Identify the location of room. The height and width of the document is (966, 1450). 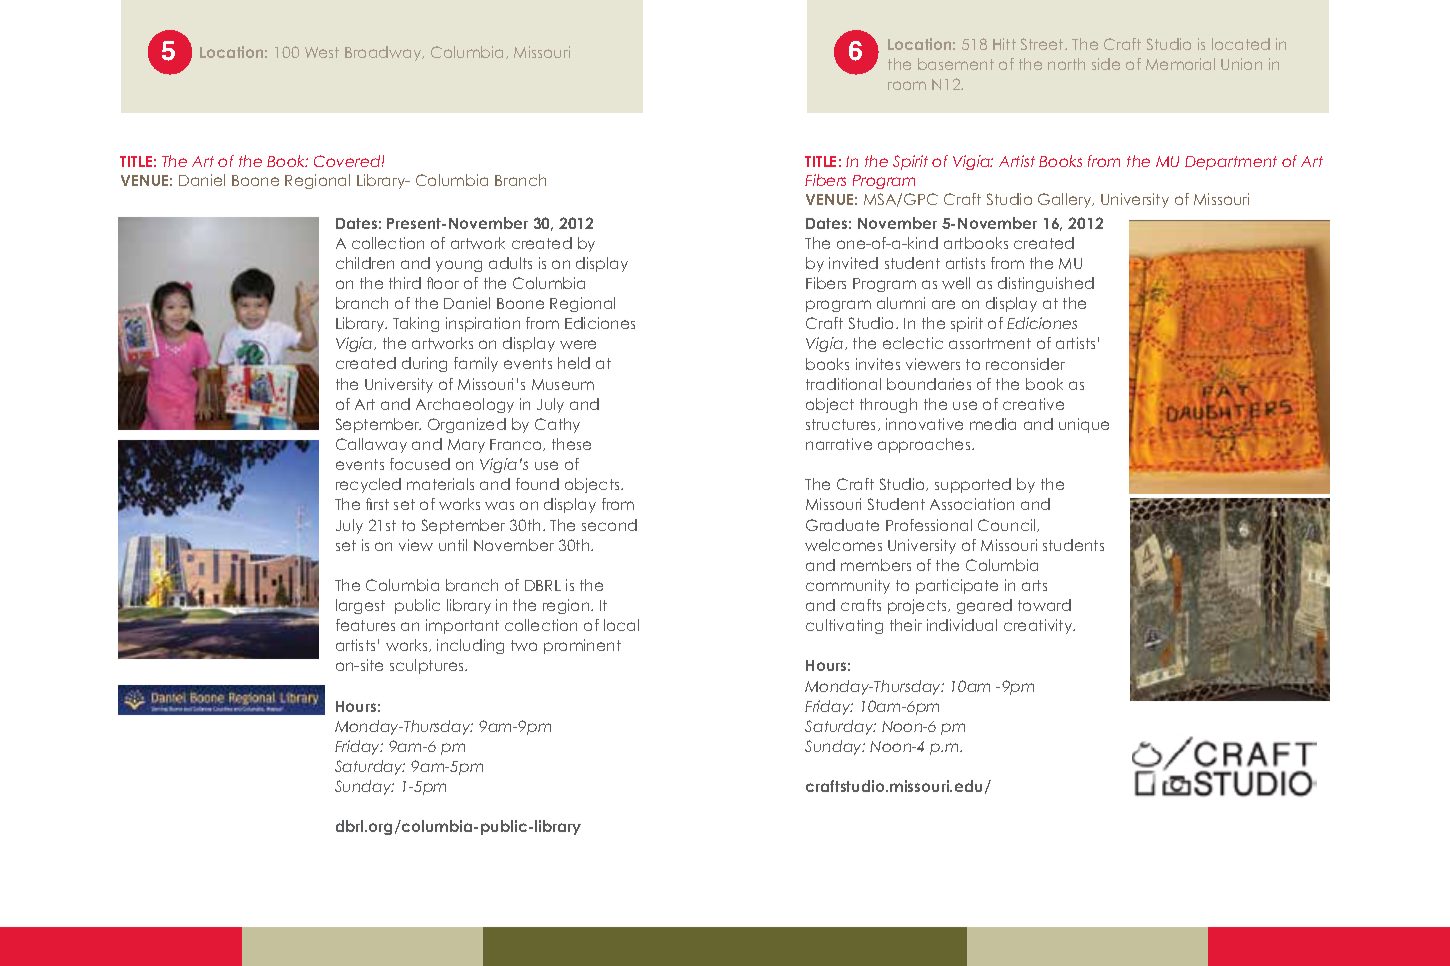
(907, 85).
